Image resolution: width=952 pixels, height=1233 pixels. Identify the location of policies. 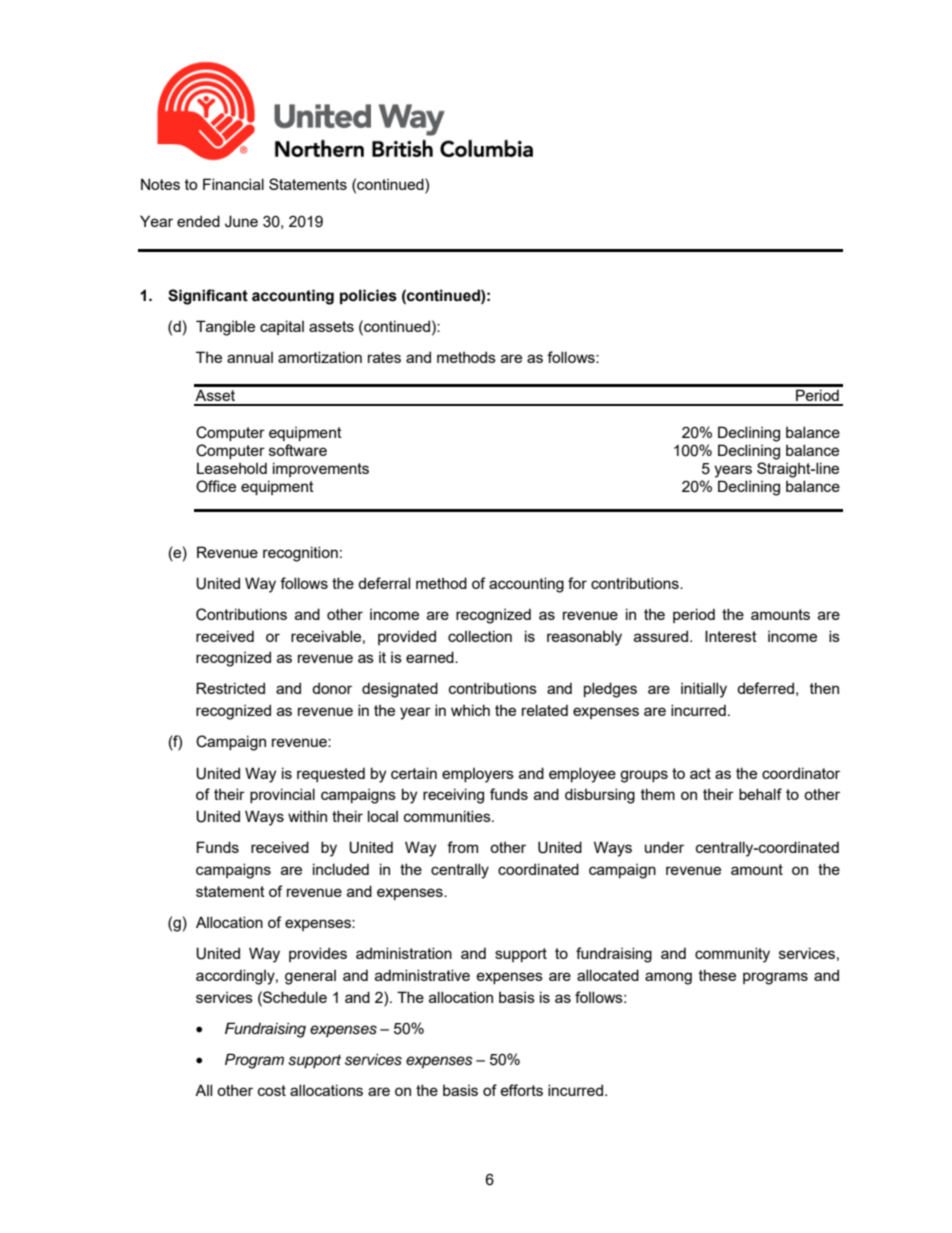
(368, 296).
